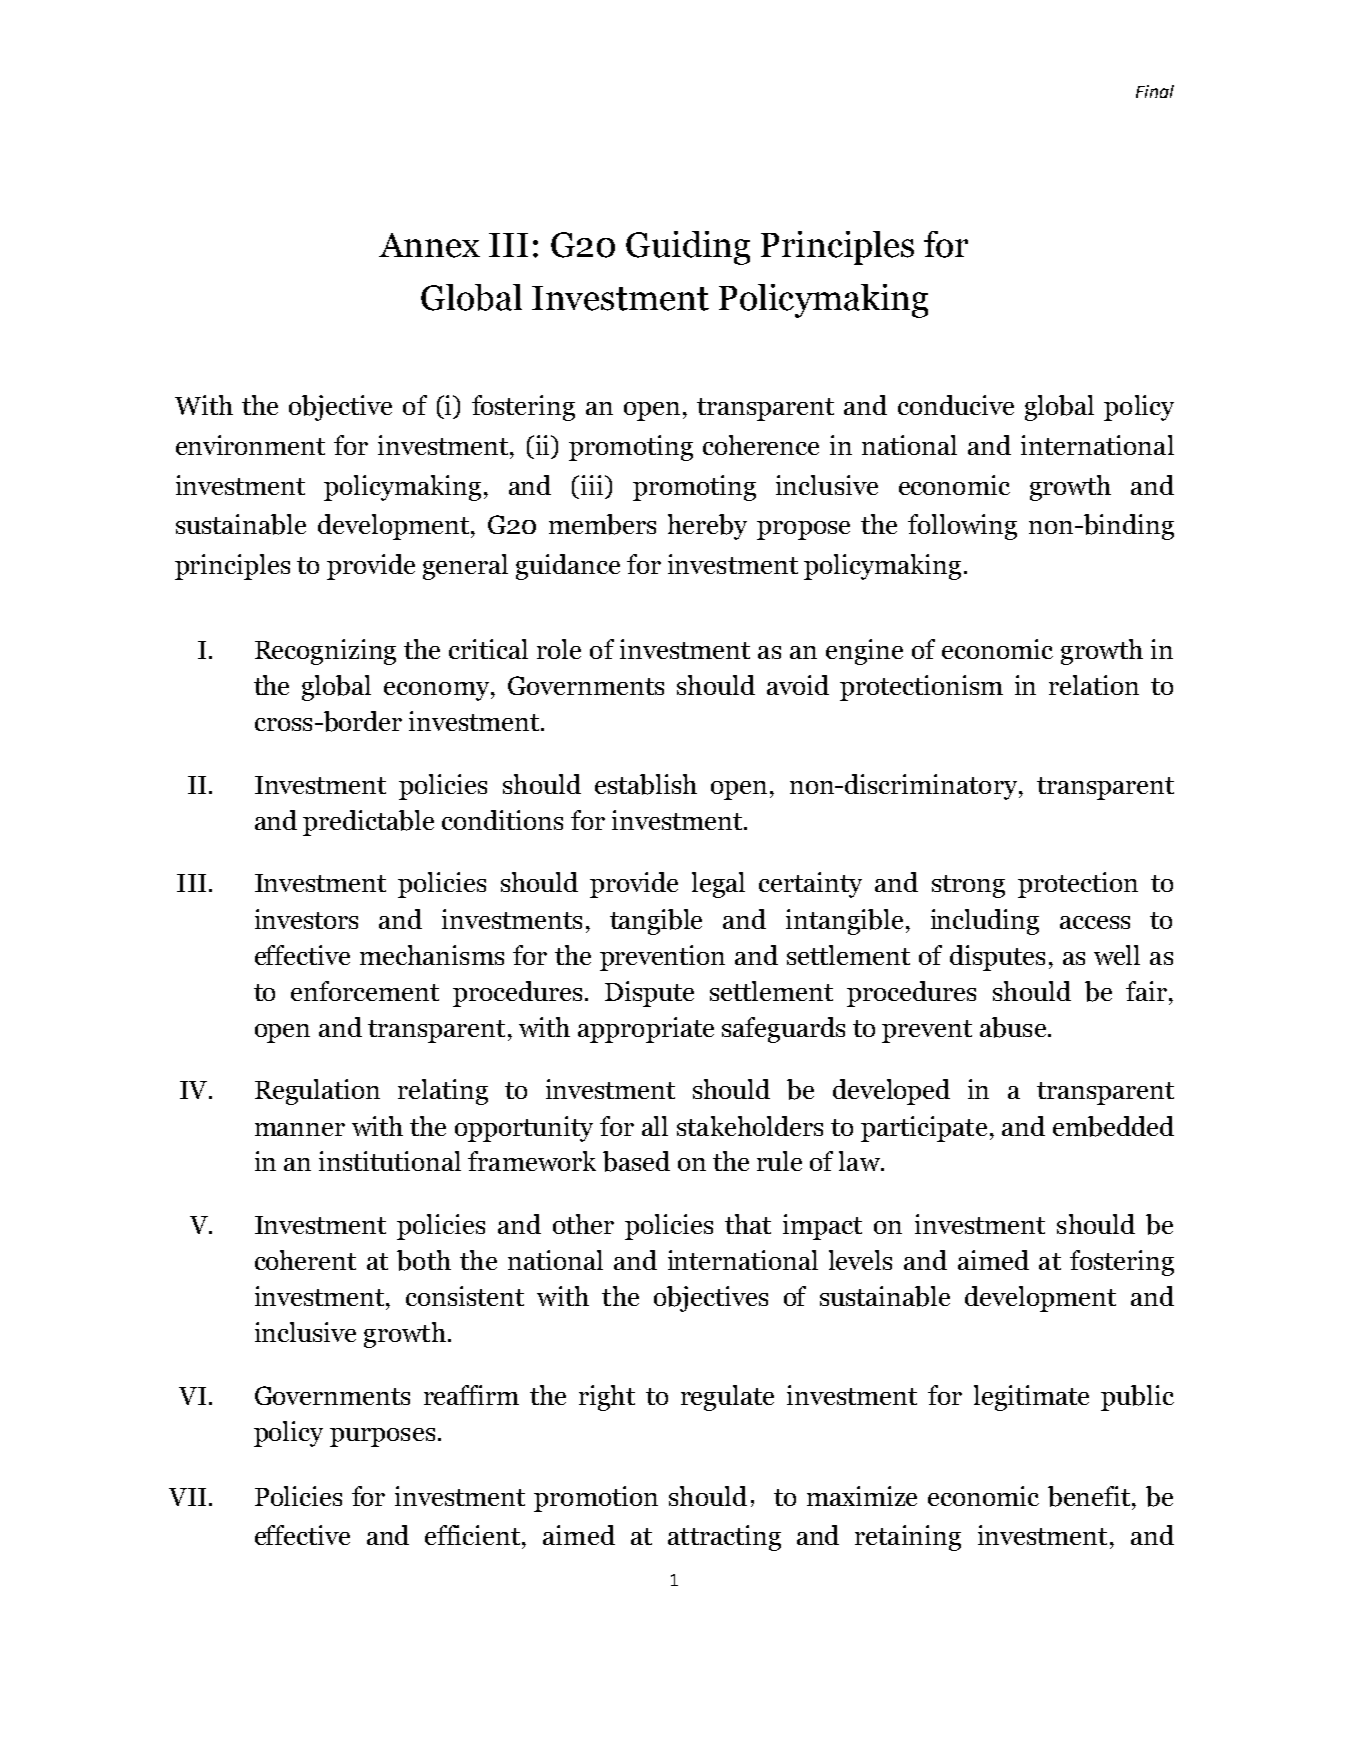 The height and width of the screenshot is (1746, 1349). Describe the element at coordinates (962, 527) in the screenshot. I see `following` at that location.
